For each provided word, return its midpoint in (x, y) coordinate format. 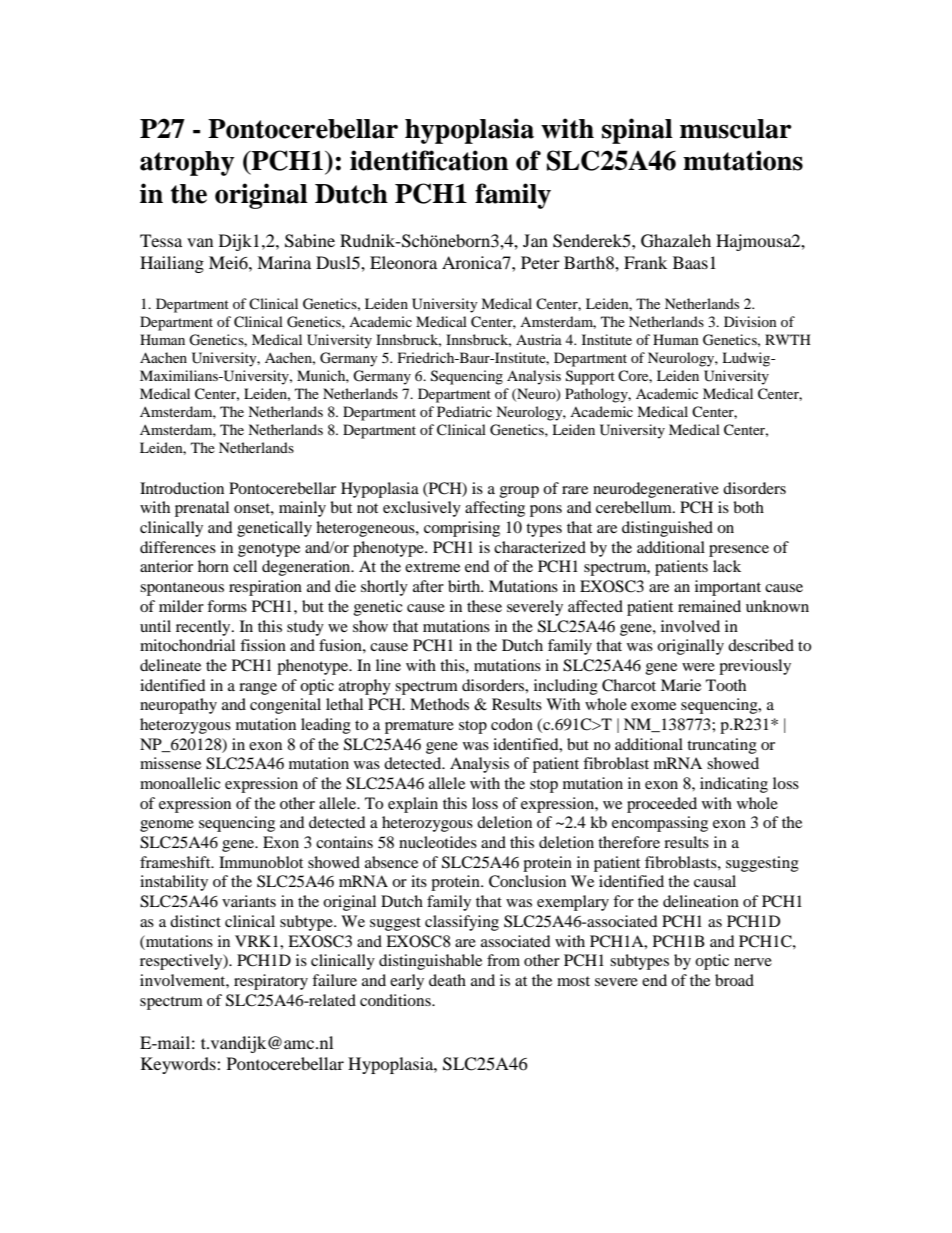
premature (419, 727)
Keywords (179, 1065)
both (748, 507)
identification (429, 160)
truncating (722, 746)
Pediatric (464, 411)
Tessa (161, 240)
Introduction (182, 488)
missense (170, 763)
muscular (736, 129)
